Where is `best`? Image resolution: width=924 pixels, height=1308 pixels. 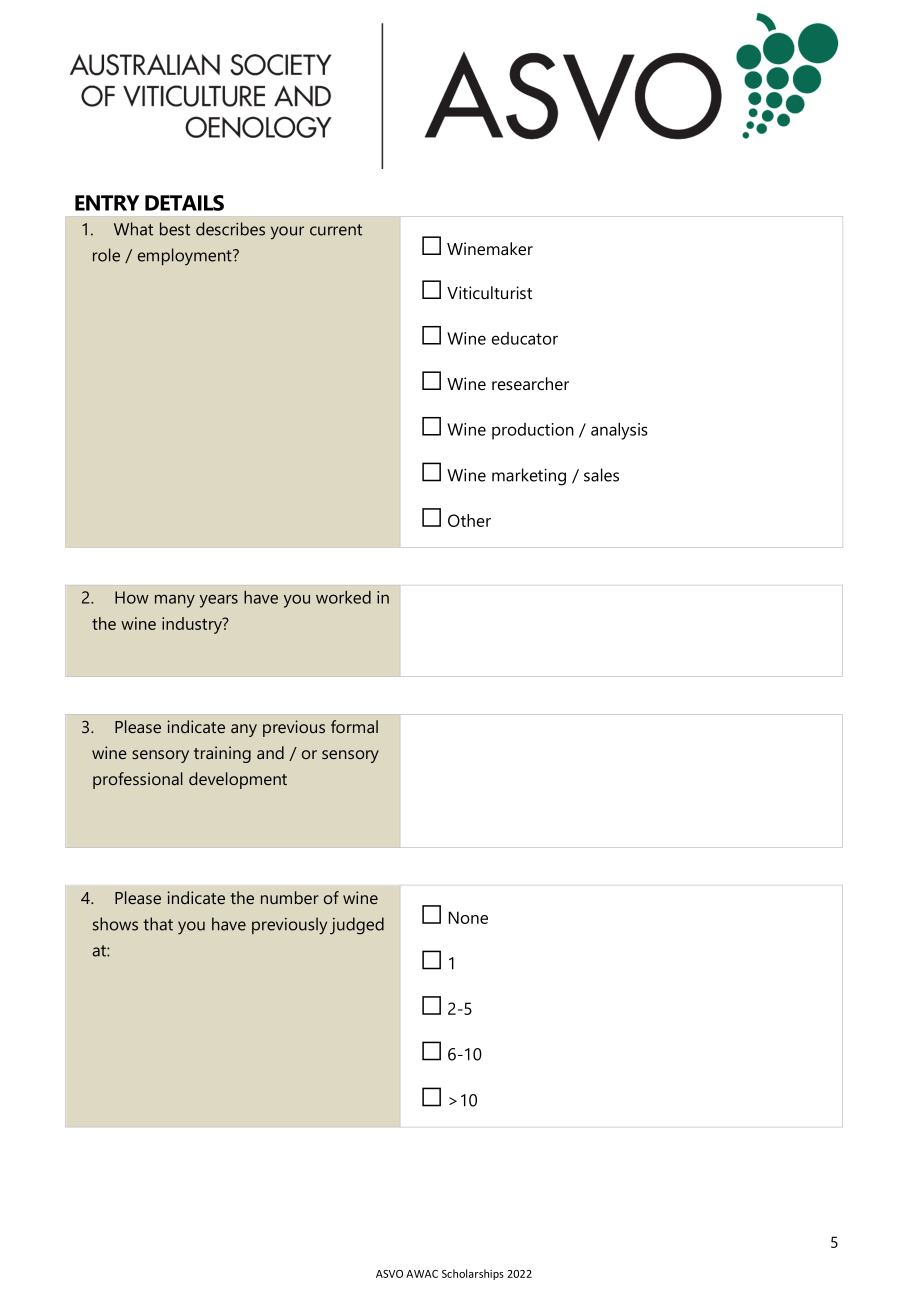
best is located at coordinates (175, 229).
